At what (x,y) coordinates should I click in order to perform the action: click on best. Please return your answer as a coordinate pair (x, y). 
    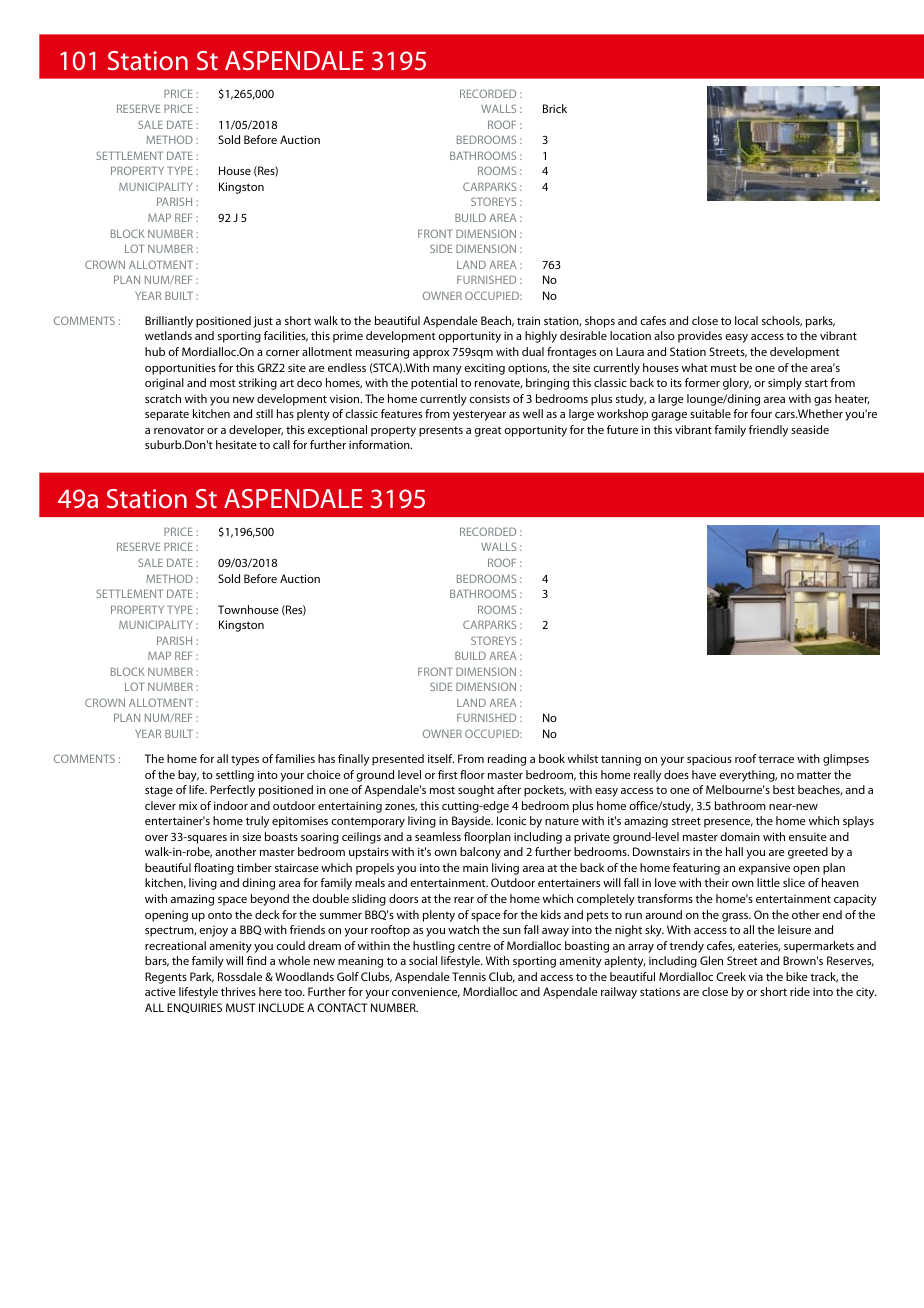
    Looking at the image, I should click on (784, 789).
